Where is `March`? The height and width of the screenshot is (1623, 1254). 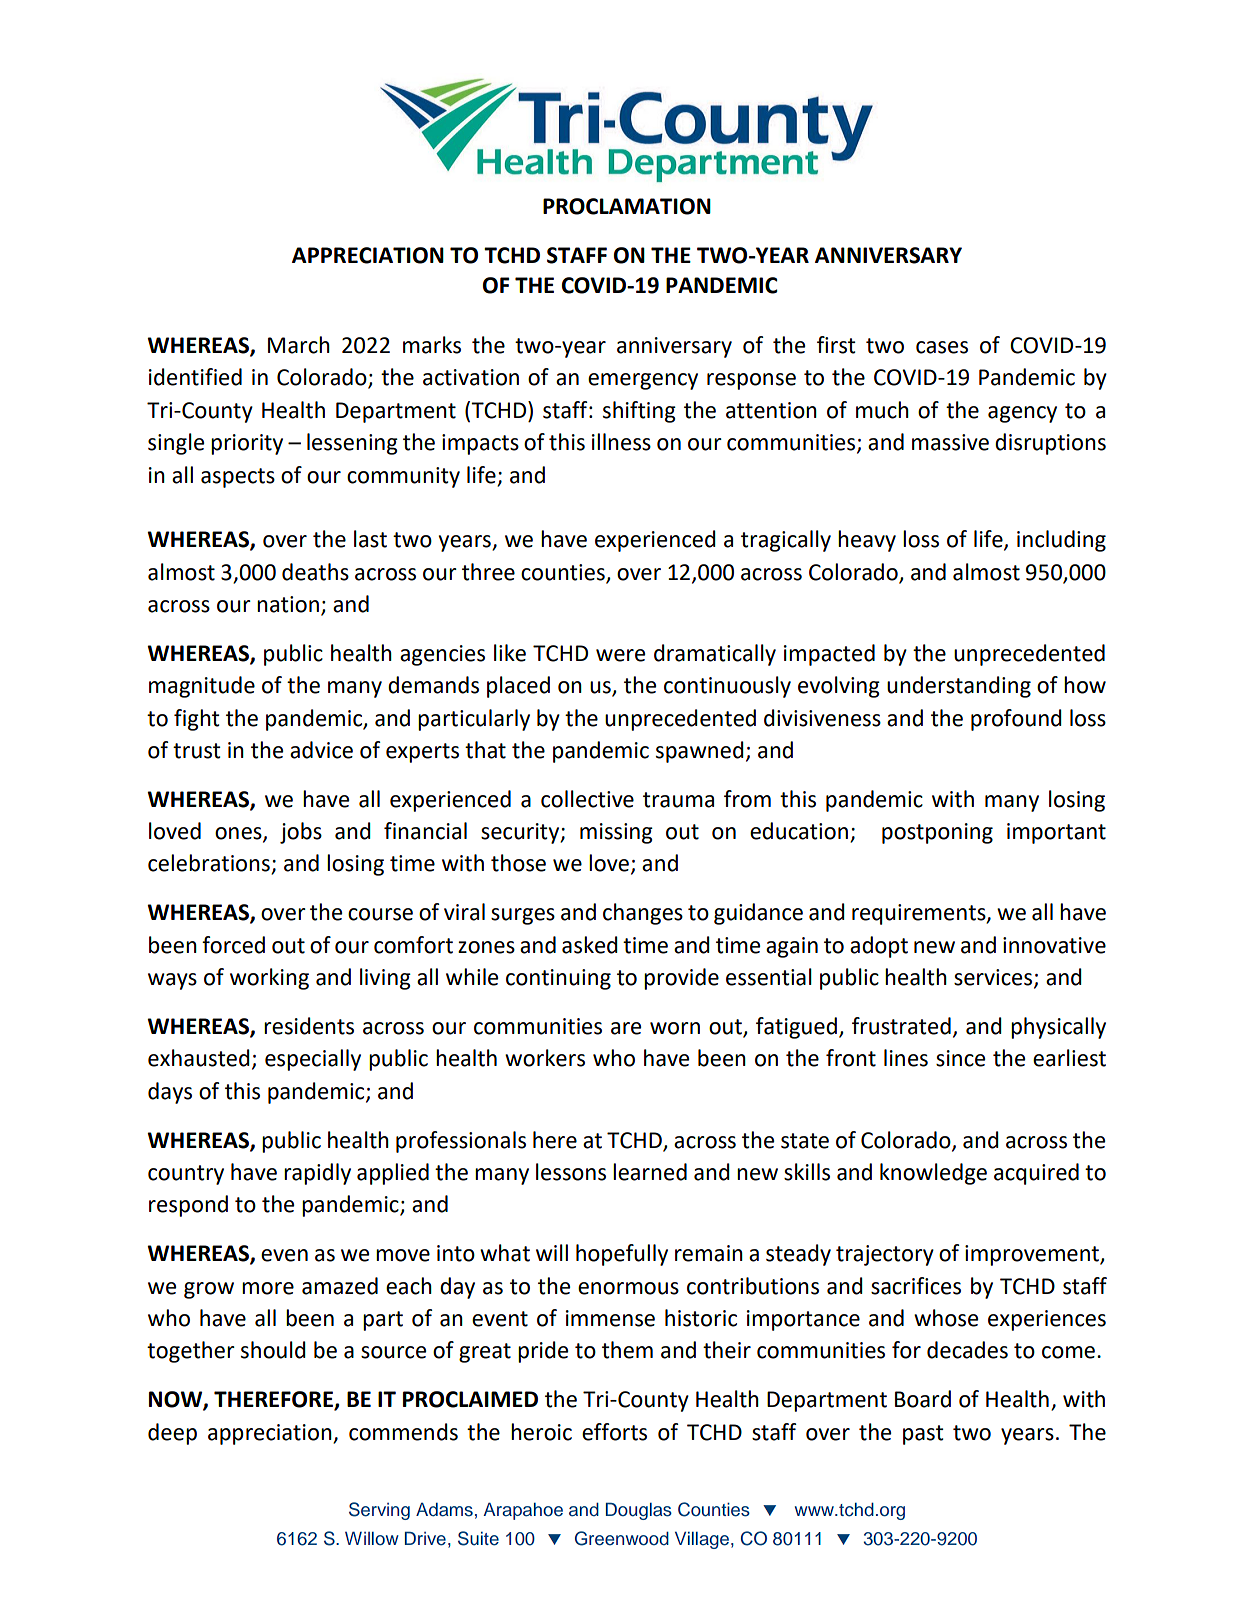
March is located at coordinates (299, 345).
